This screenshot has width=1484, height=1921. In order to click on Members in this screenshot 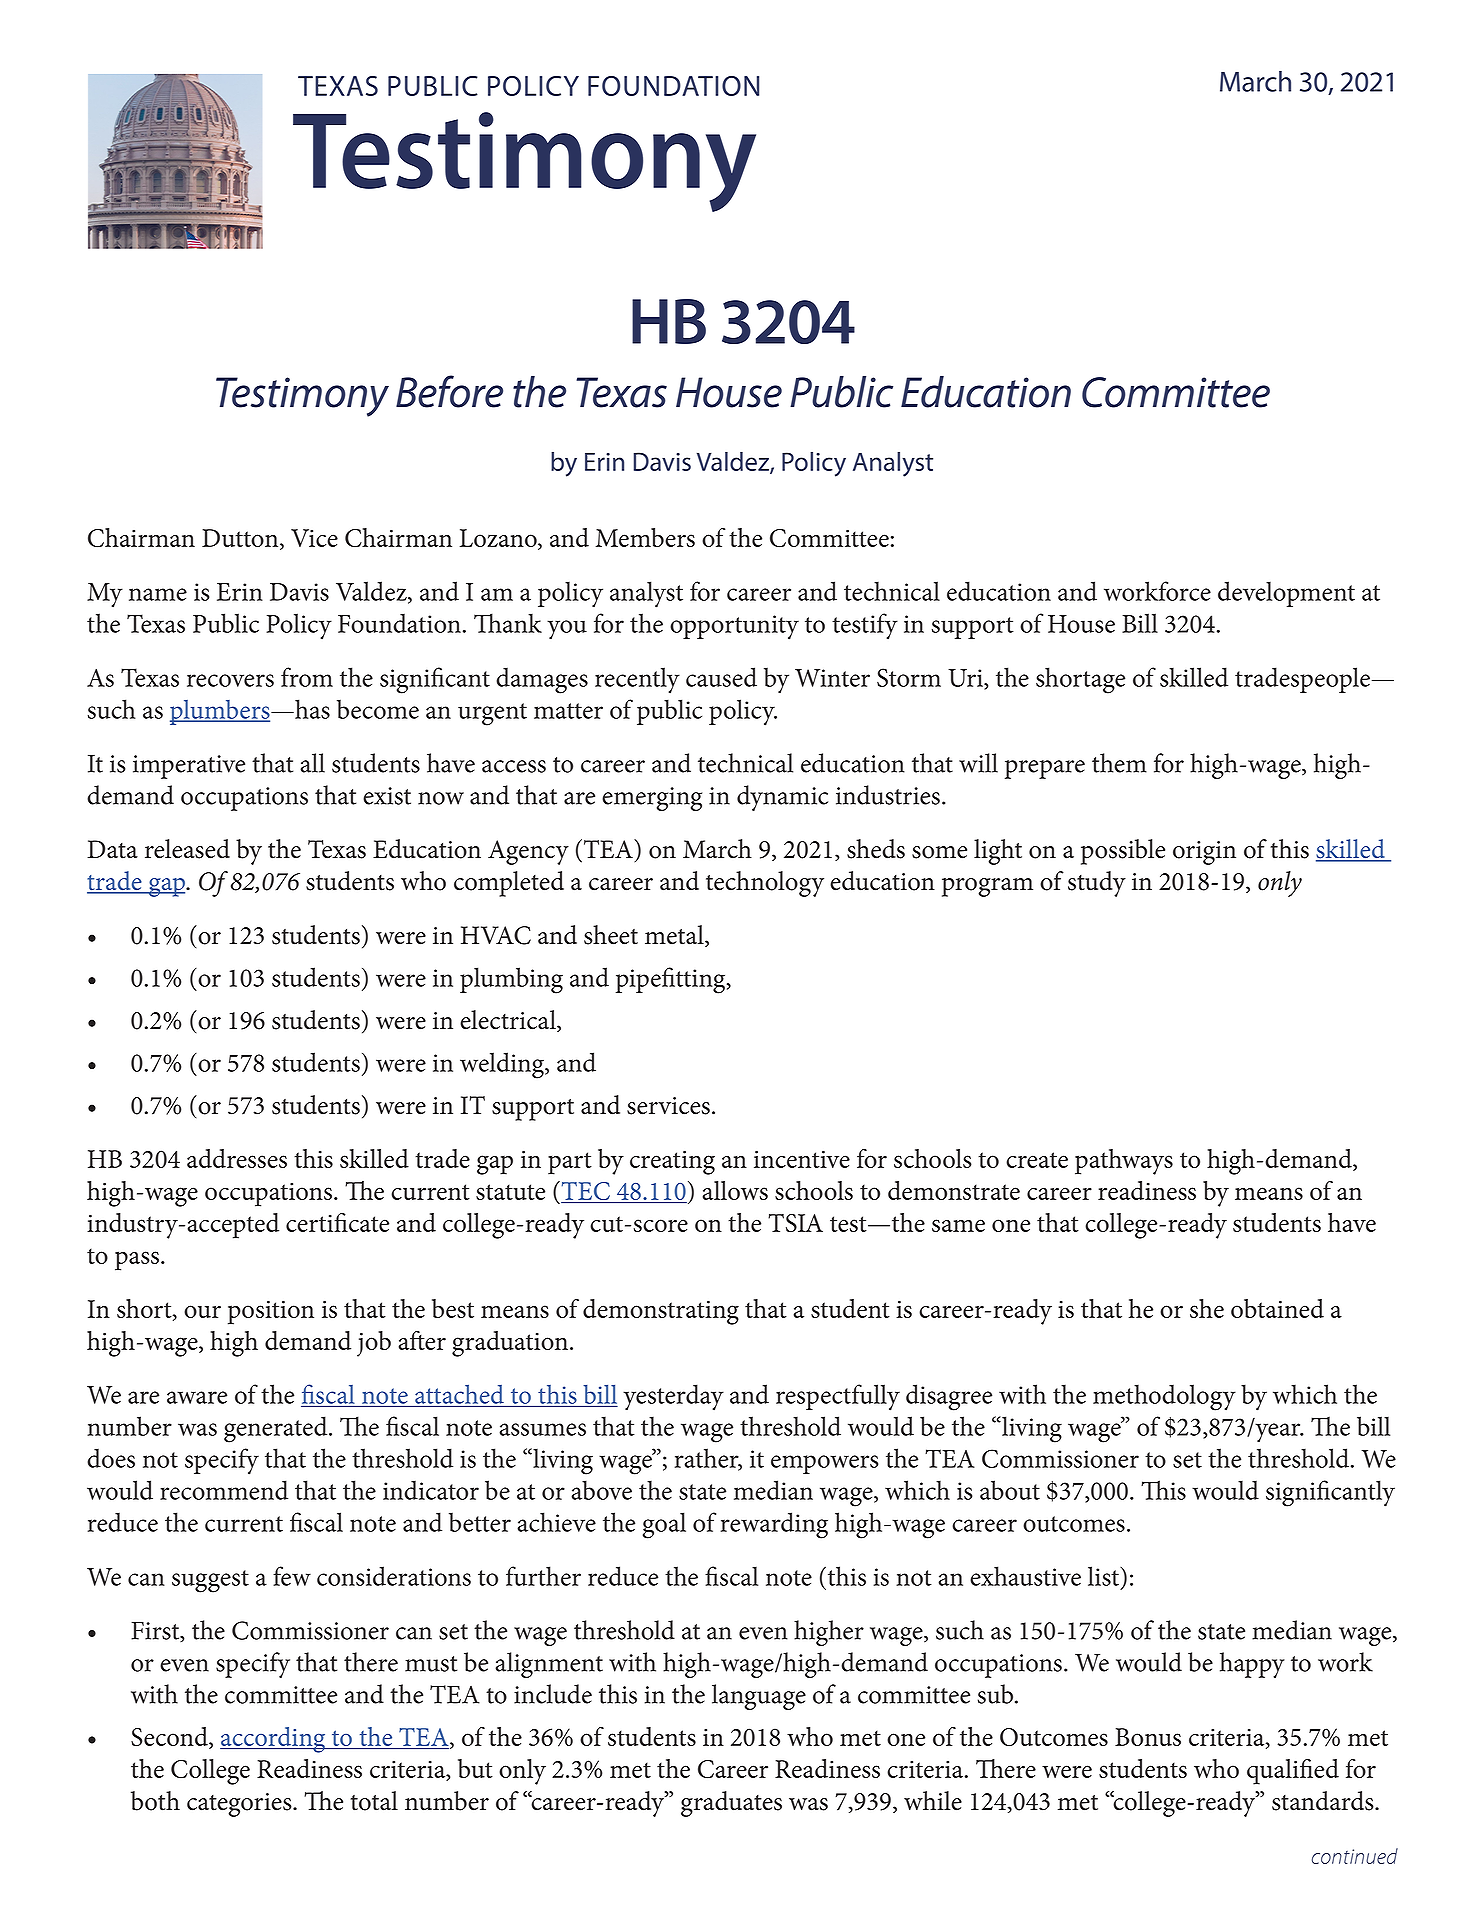, I will do `click(645, 537)`.
